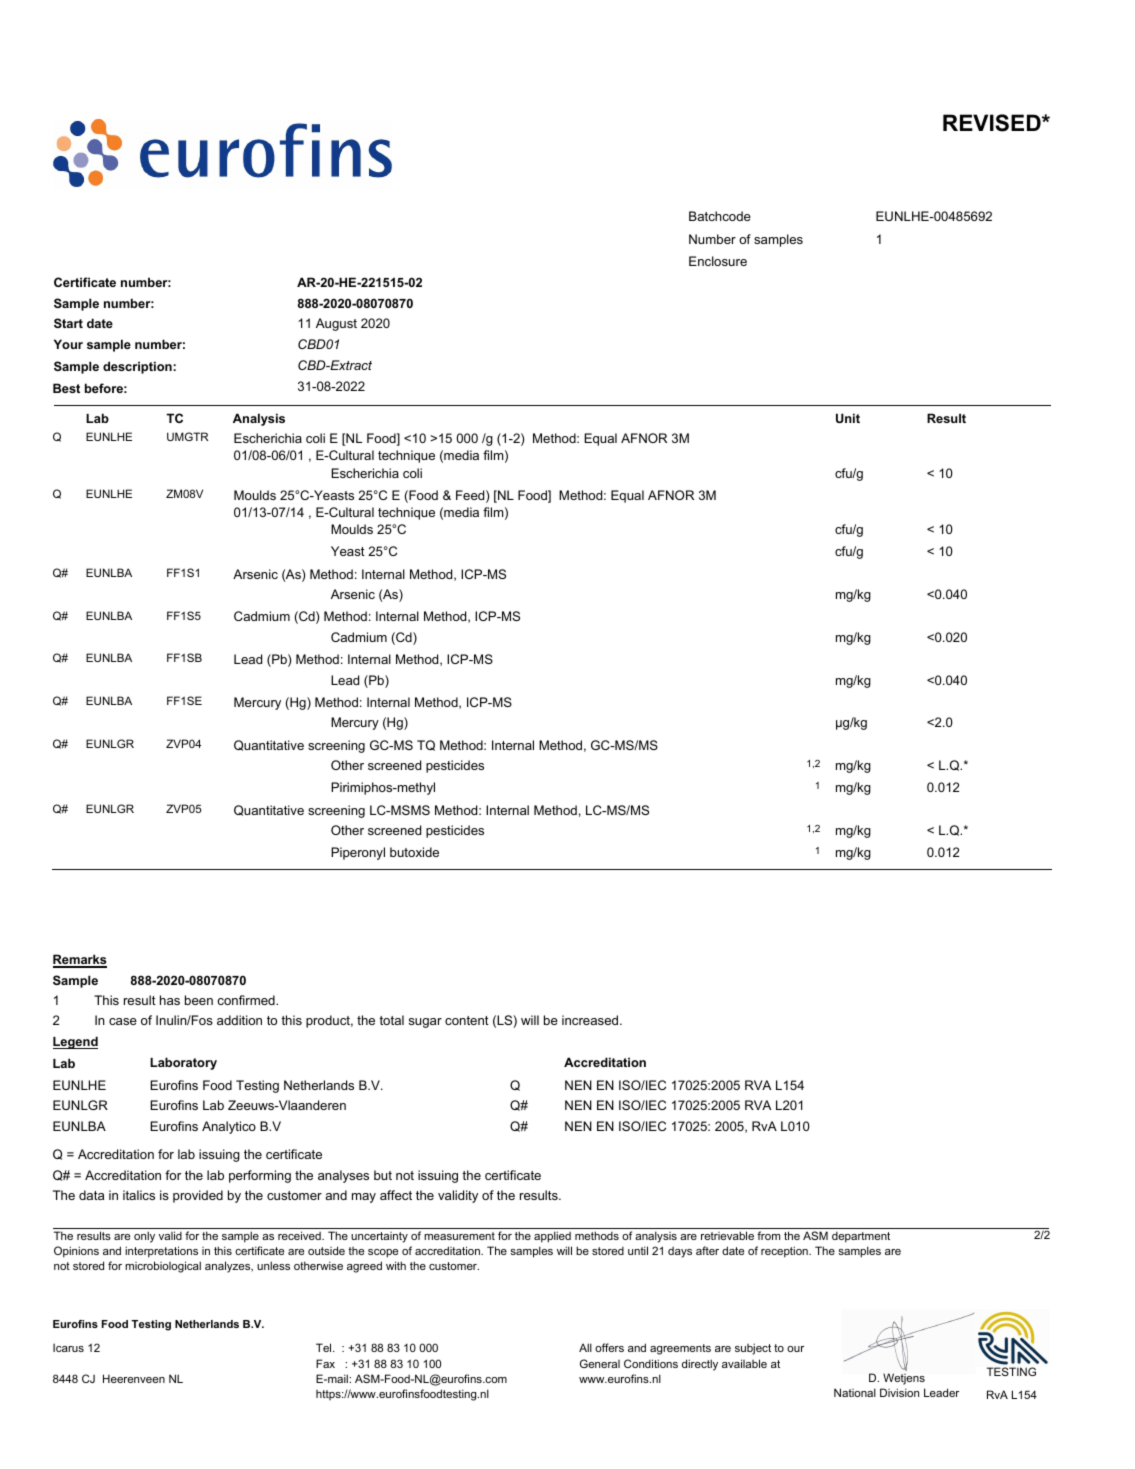 This page has height=1469, width=1135. I want to click on Division, so click(899, 1392).
